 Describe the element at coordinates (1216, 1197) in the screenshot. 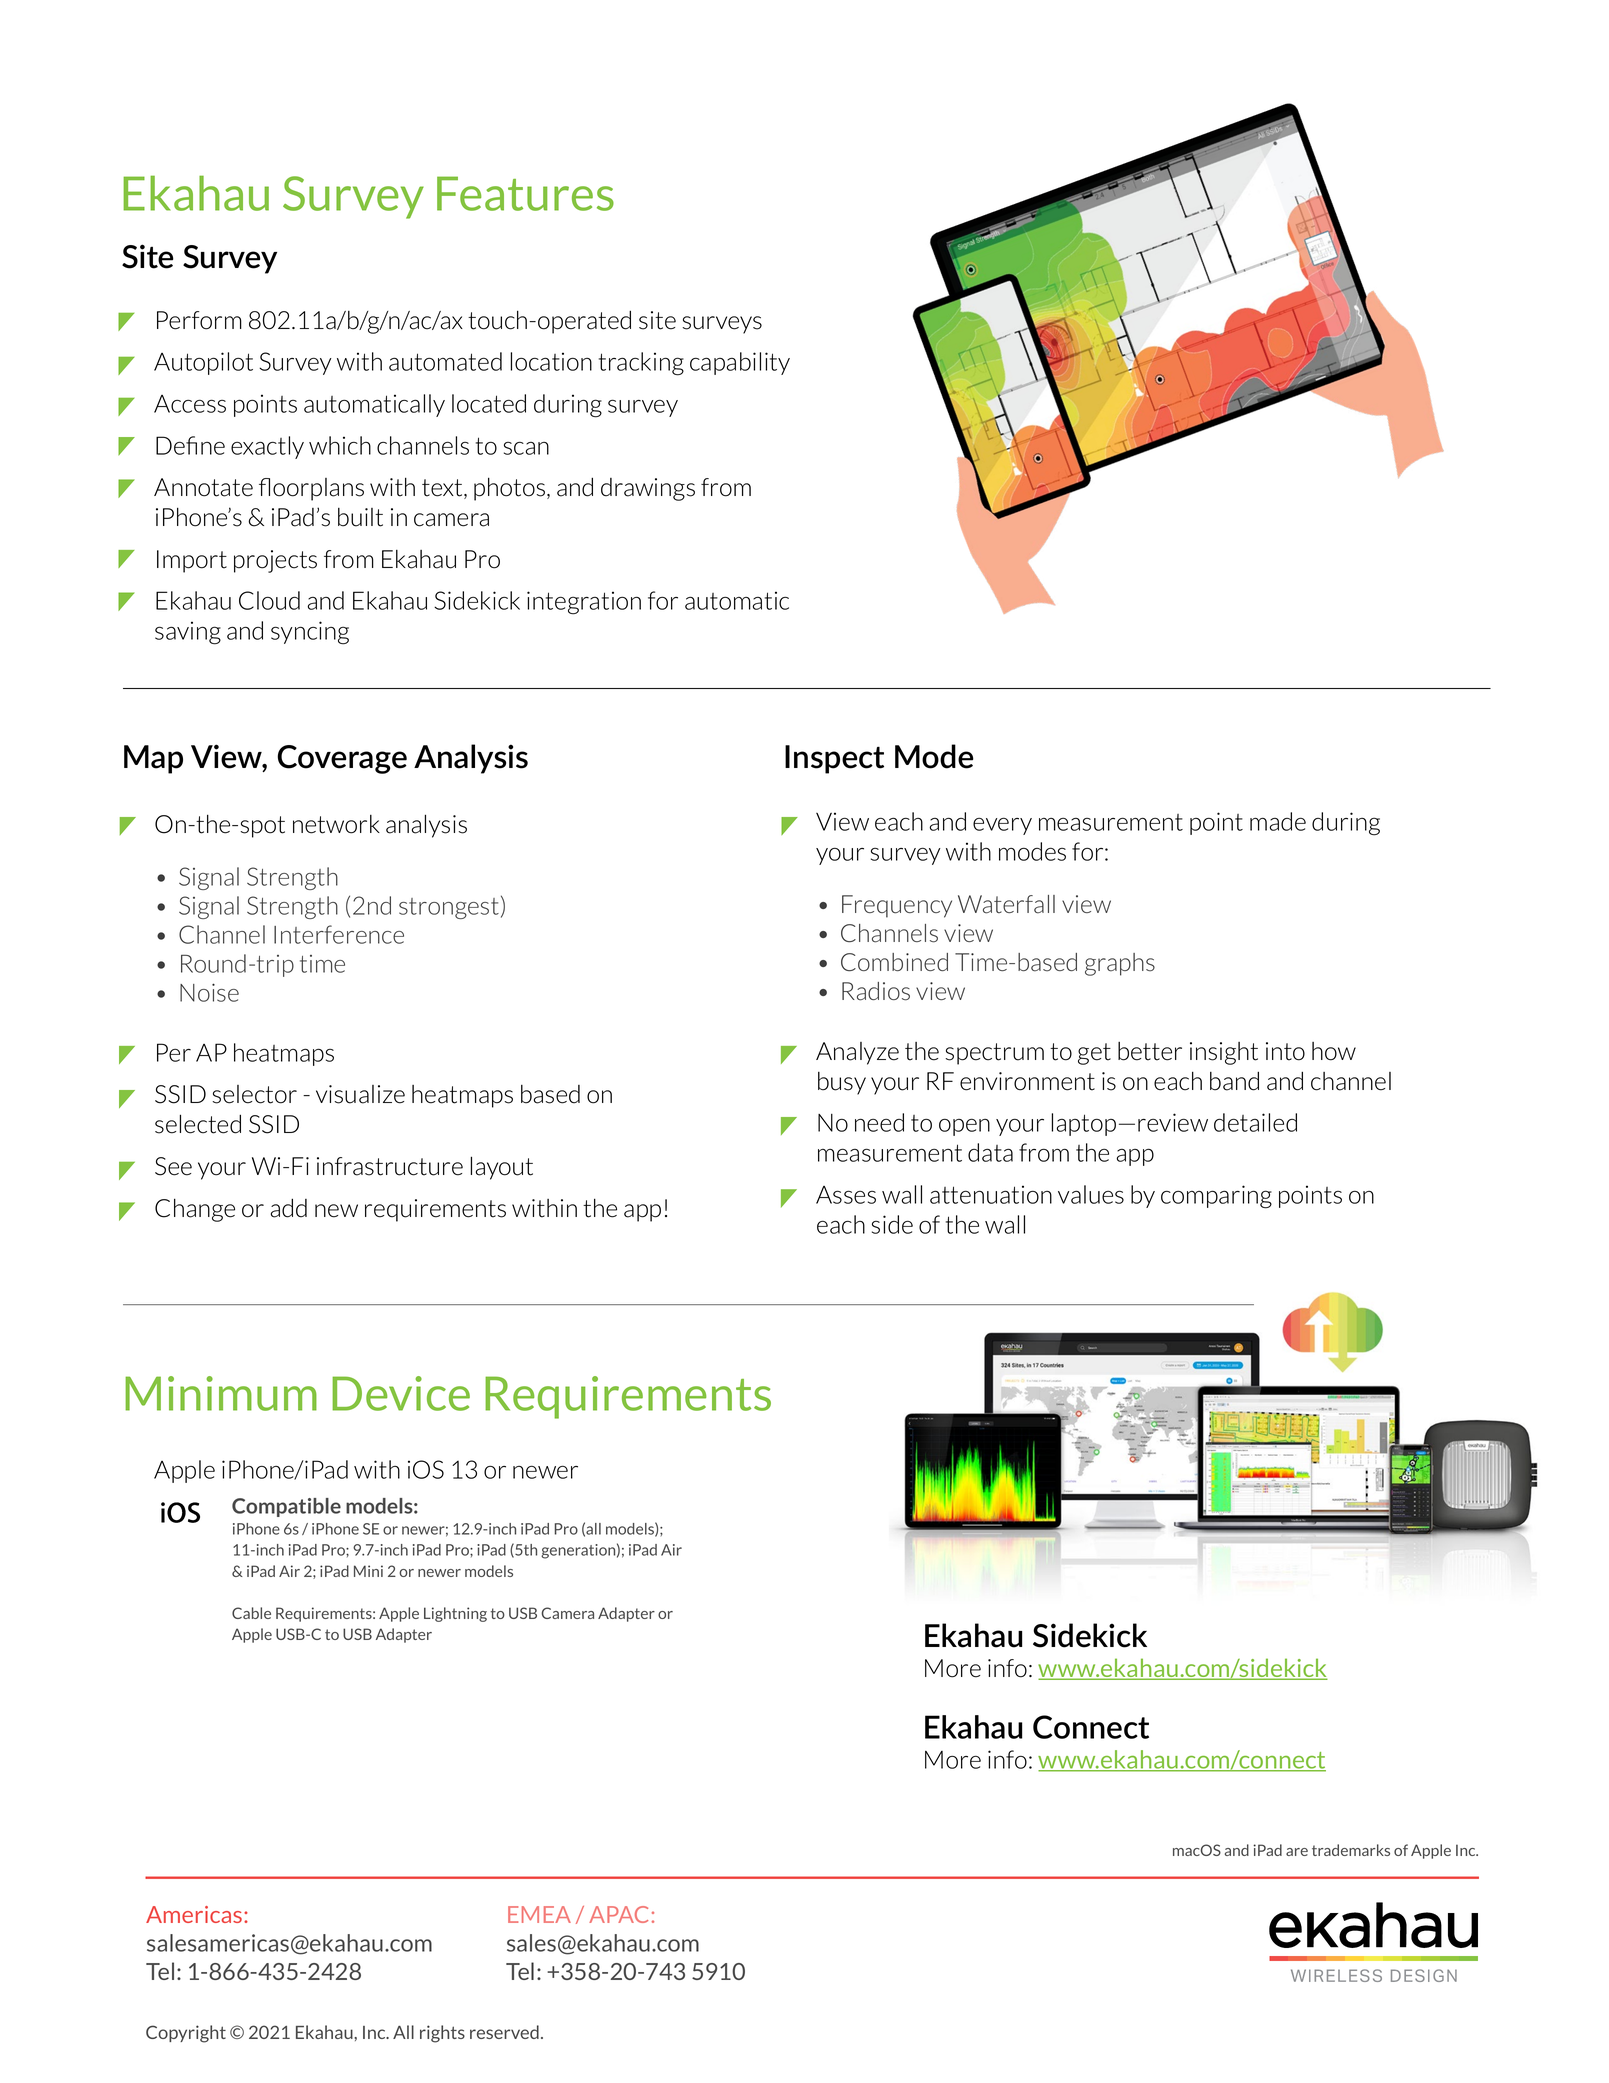

I see `comparing` at that location.
